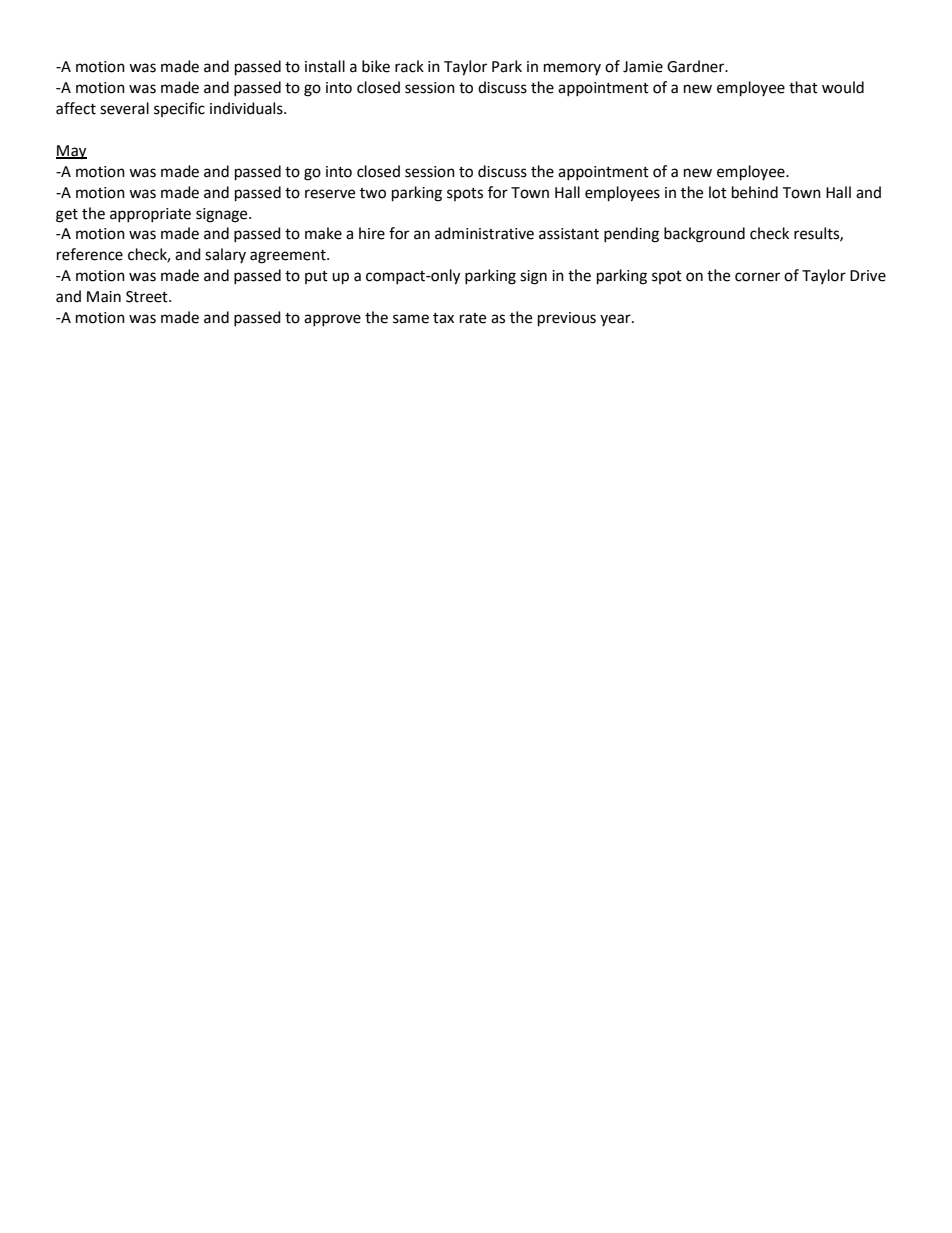 Image resolution: width=952 pixels, height=1233 pixels. What do you see at coordinates (71, 152) in the page?
I see `May` at bounding box center [71, 152].
